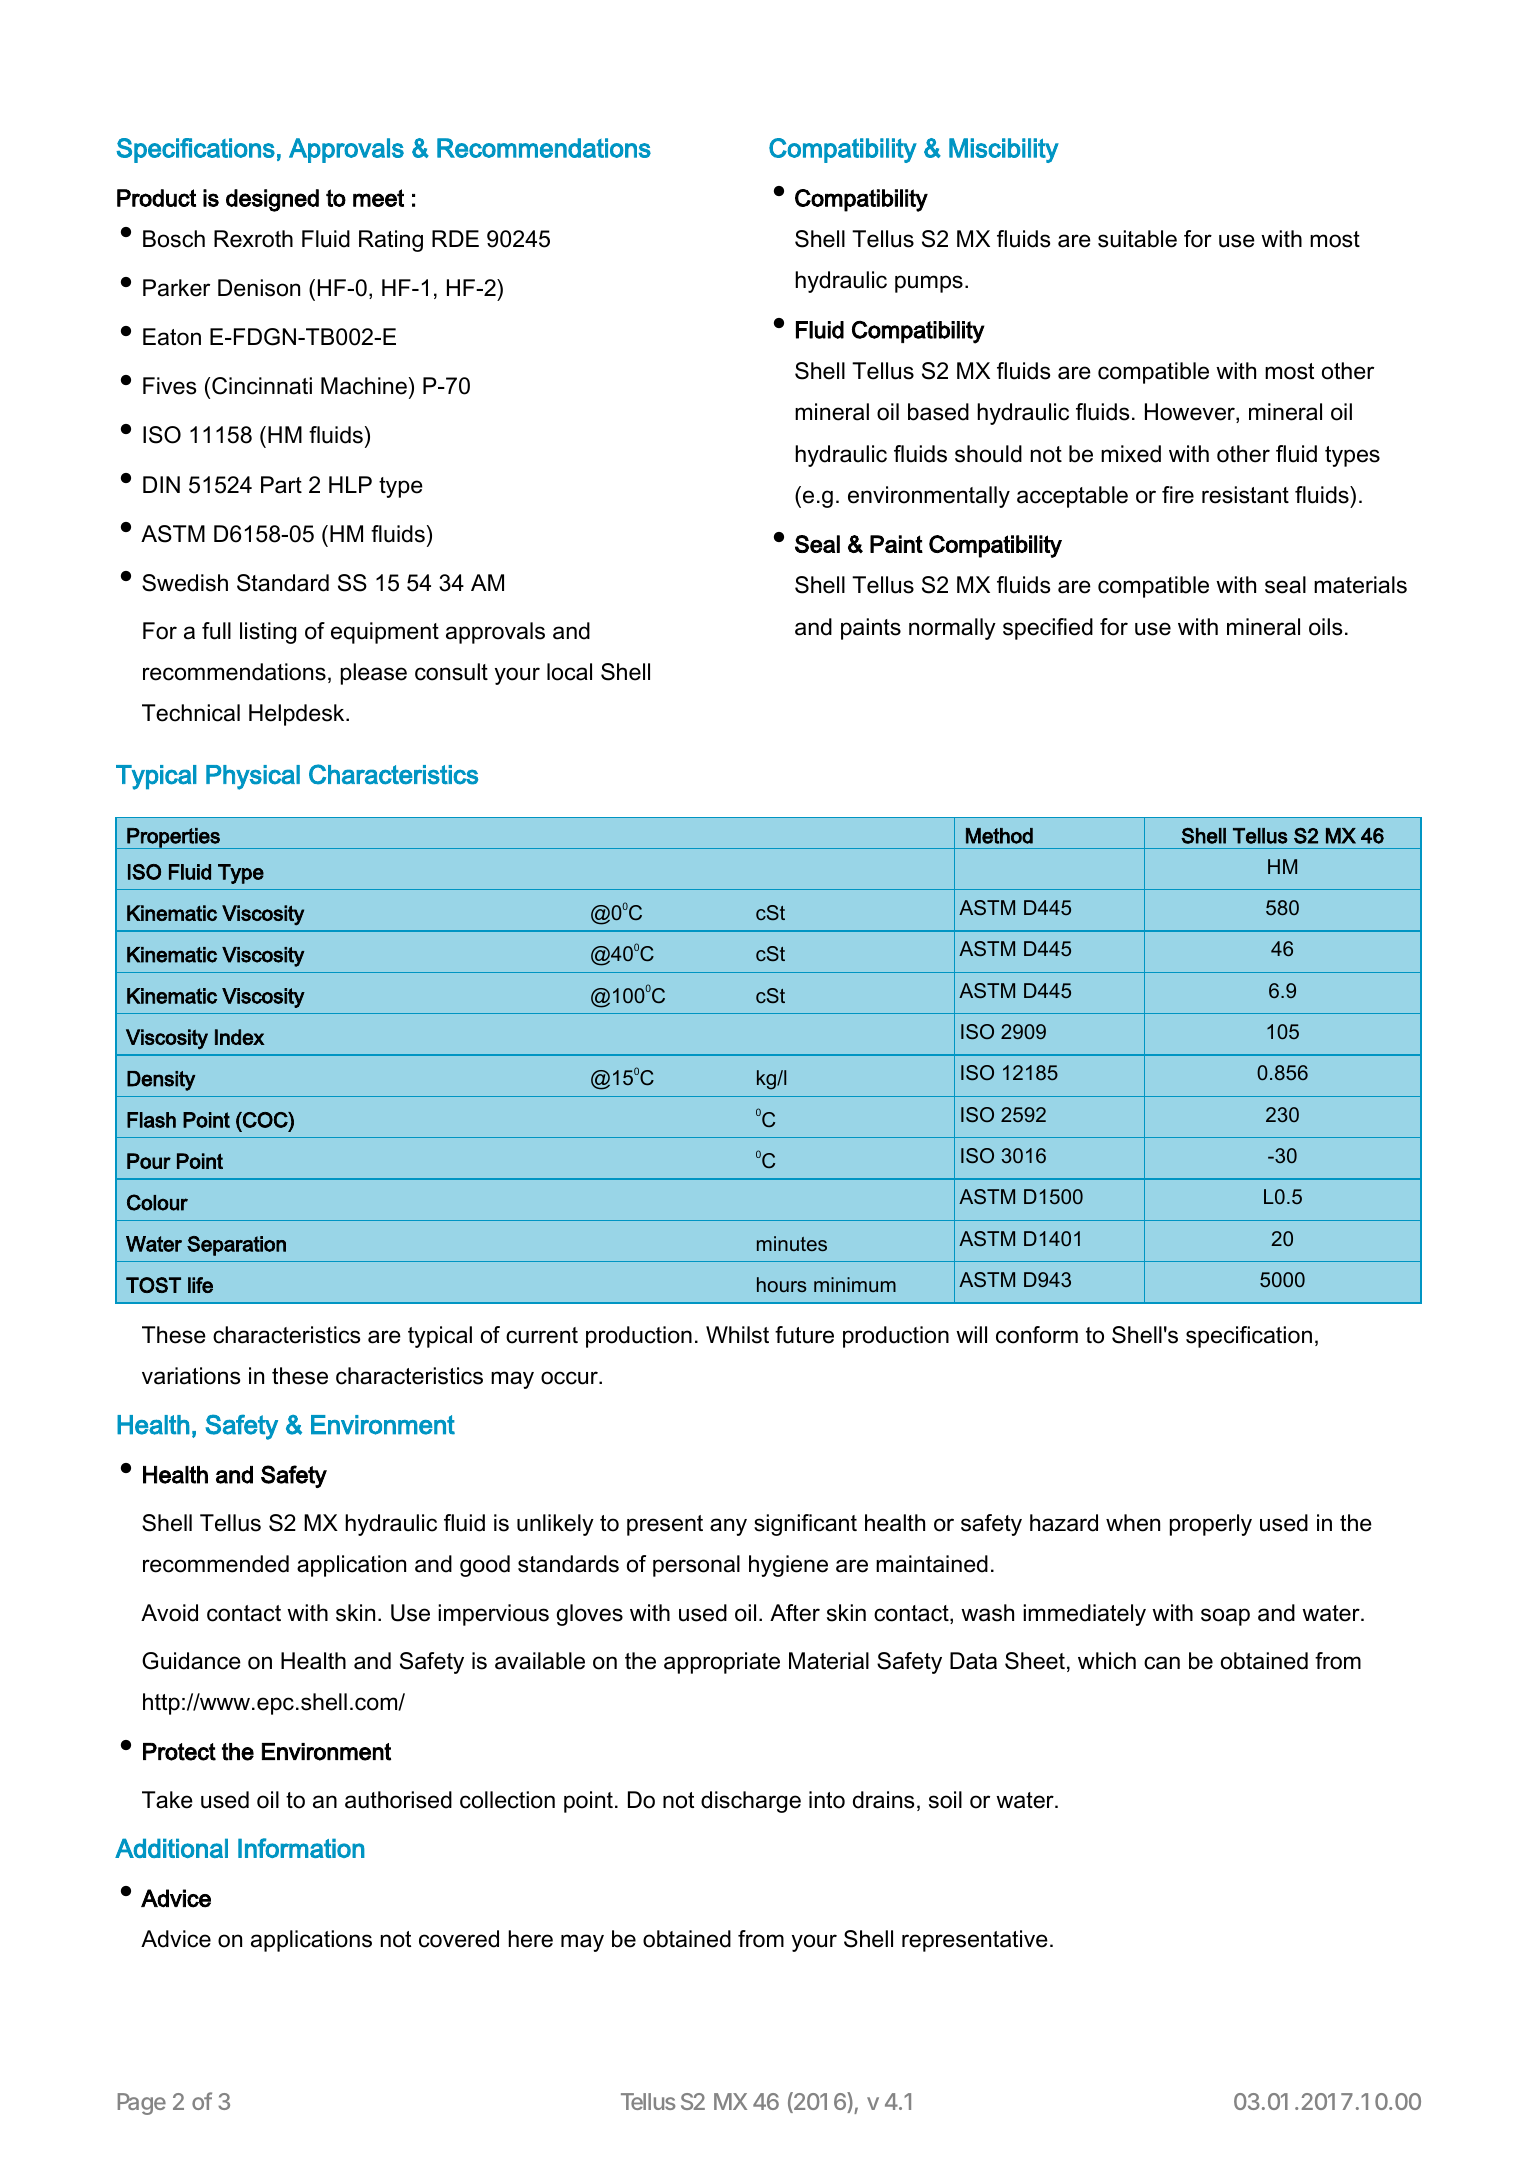 This screenshot has height=2175, width=1537. I want to click on pumps, so click(929, 284).
